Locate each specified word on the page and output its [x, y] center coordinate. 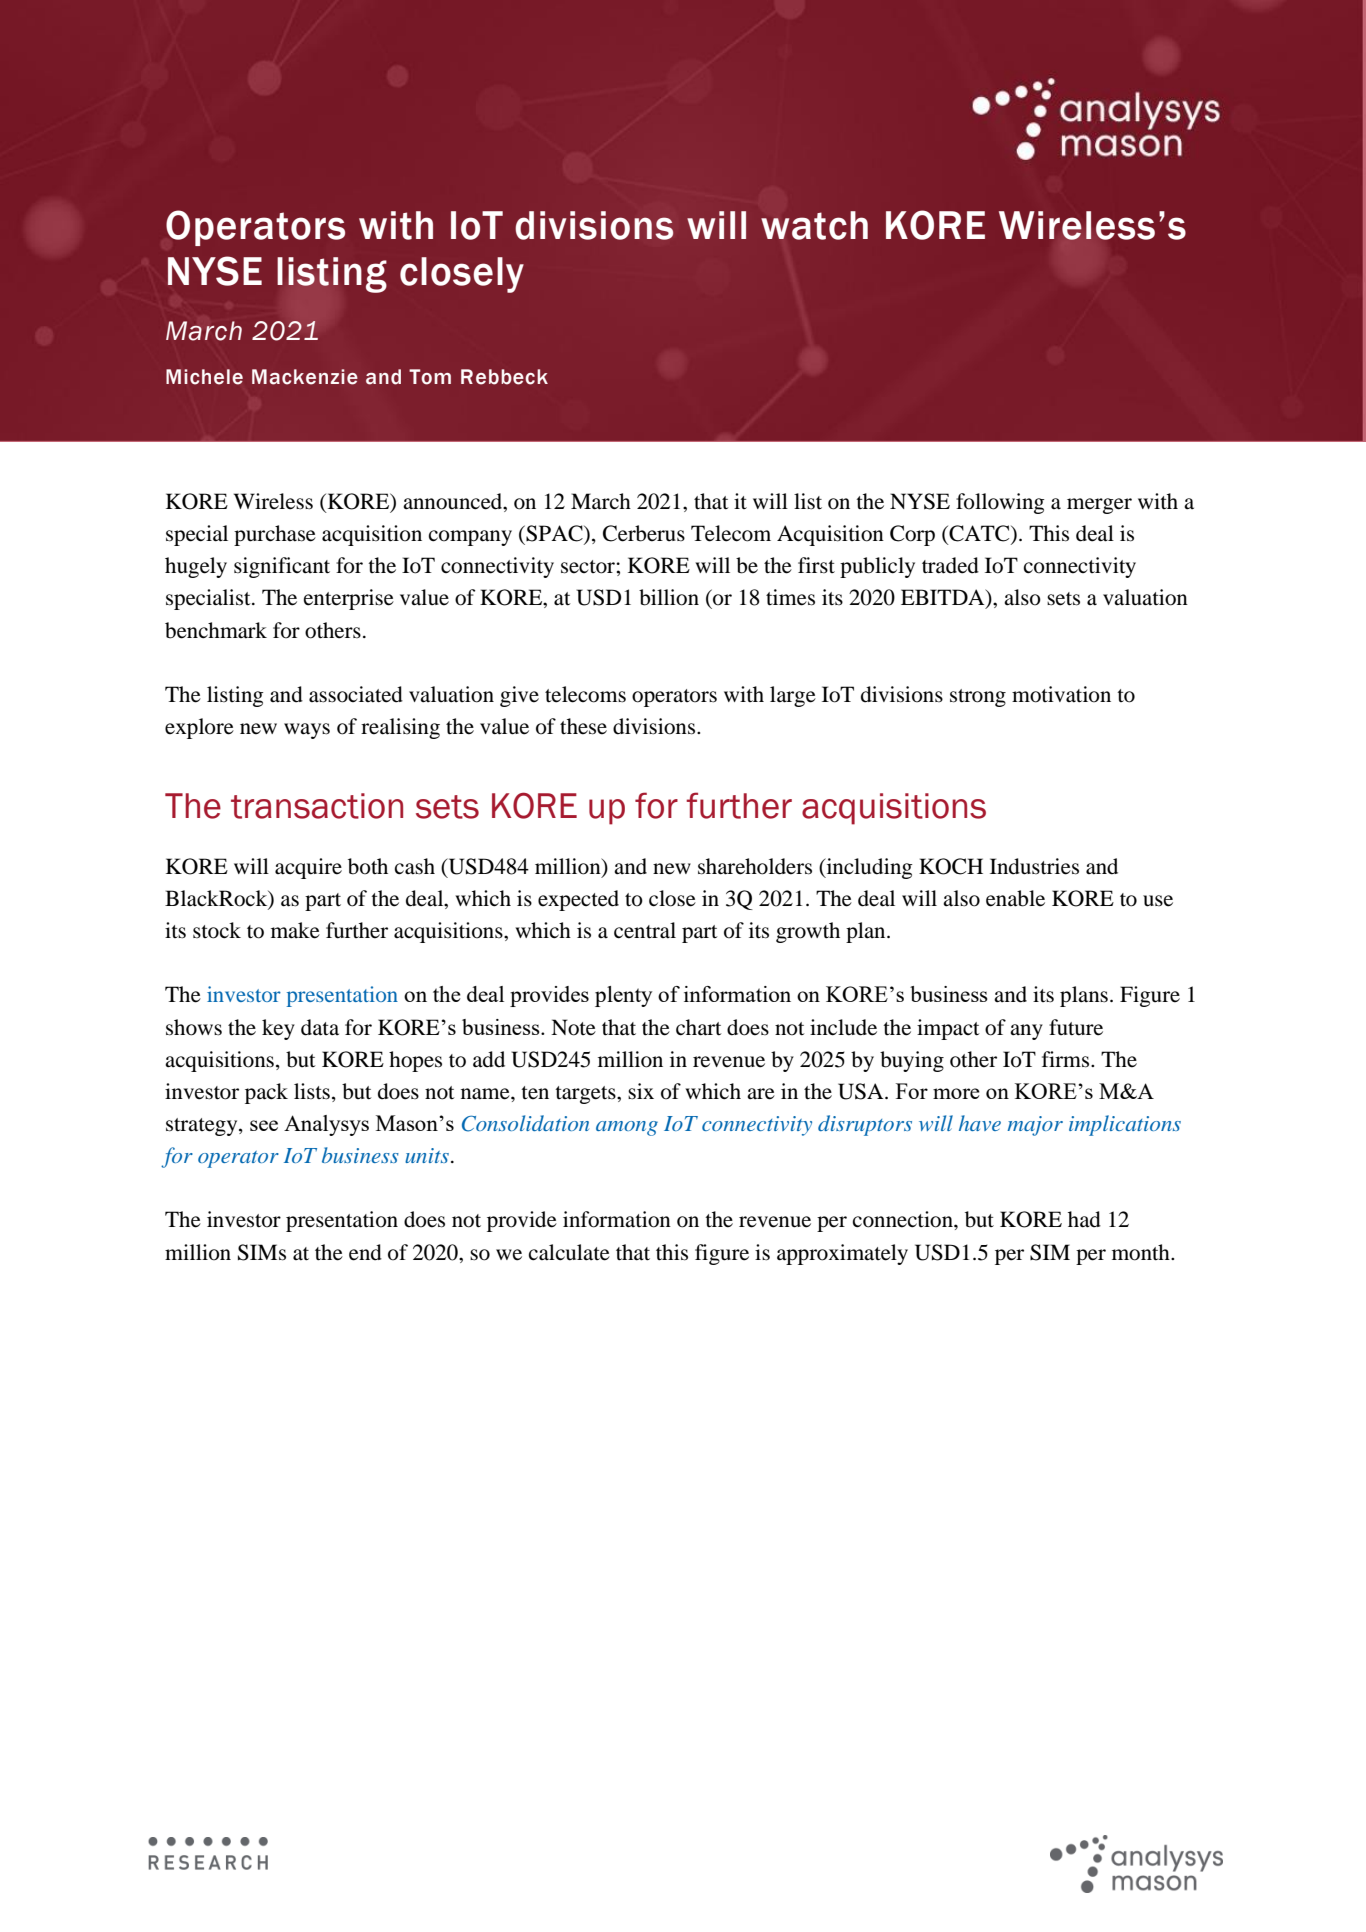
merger [1099, 506]
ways [307, 731]
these [583, 726]
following [1000, 503]
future [1076, 1027]
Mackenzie [305, 377]
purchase [275, 535]
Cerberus [644, 533]
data [320, 1027]
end [365, 1252]
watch [814, 225]
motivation [1061, 694]
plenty [623, 996]
